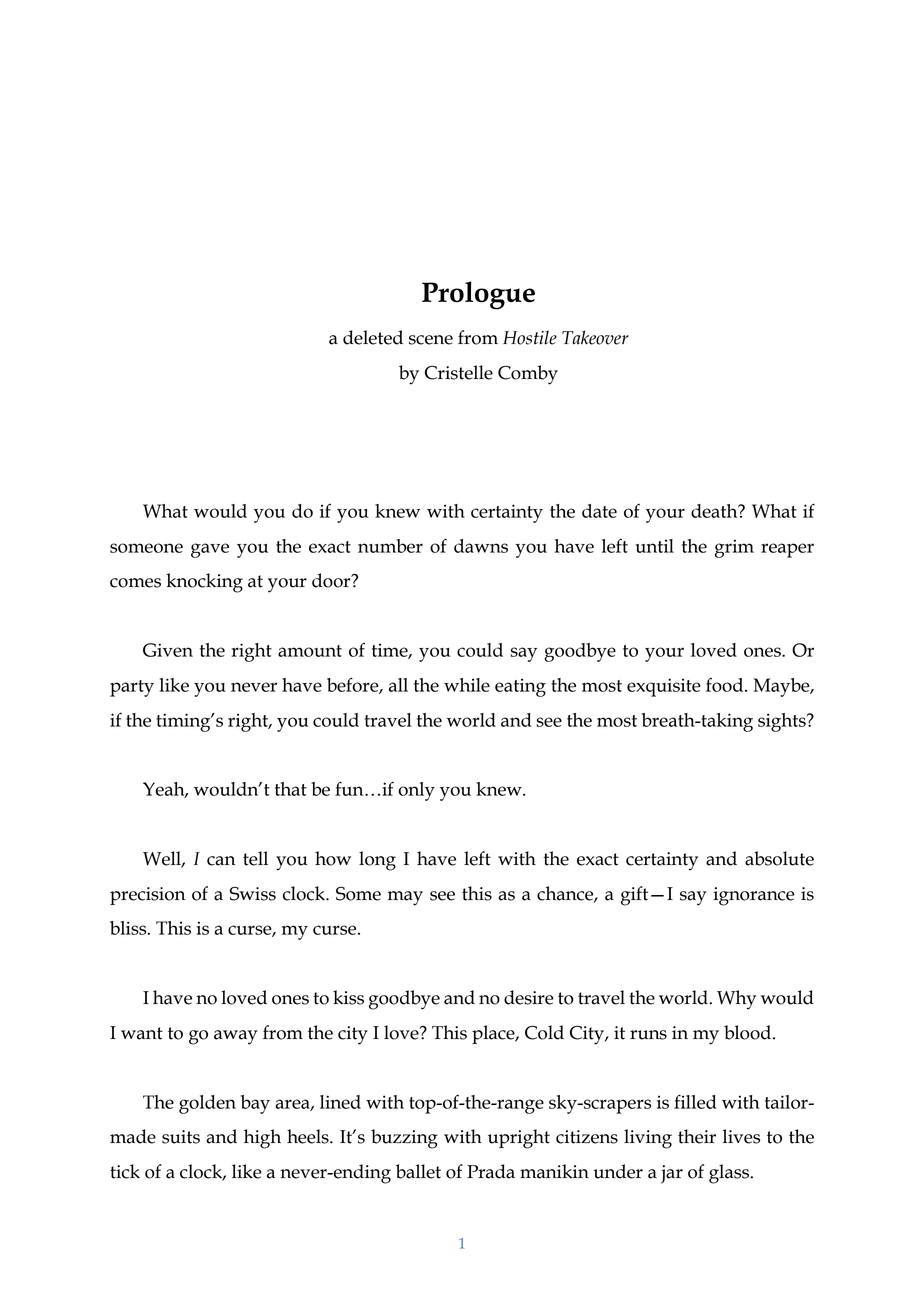  Describe the element at coordinates (481, 546) in the screenshot. I see `dawns` at that location.
